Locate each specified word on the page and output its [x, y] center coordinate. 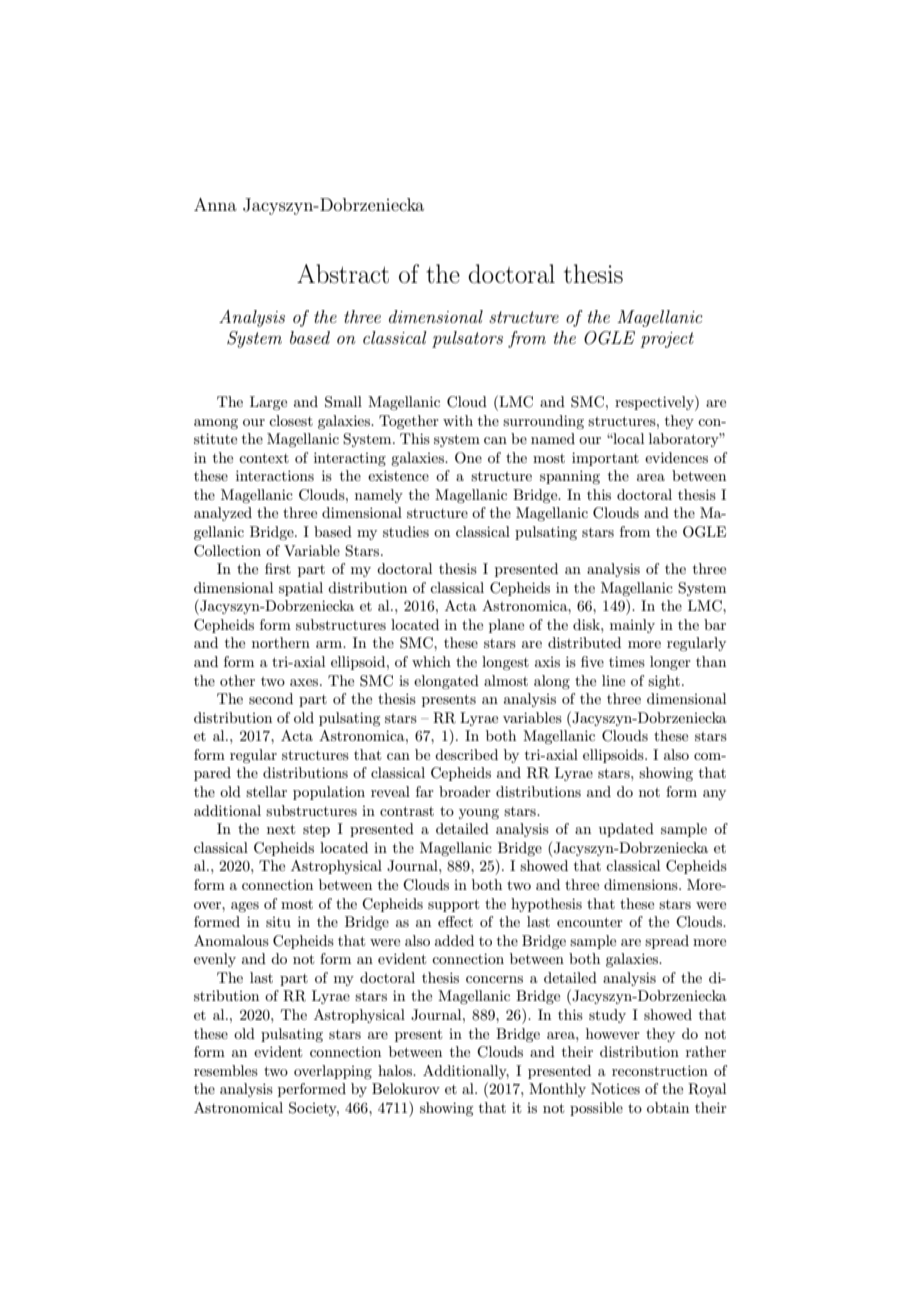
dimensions [642, 884]
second [271, 698]
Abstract [343, 274]
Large [268, 403]
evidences [676, 457]
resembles [226, 1070]
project [667, 340]
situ [278, 922]
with [458, 420]
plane [506, 626]
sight [664, 682]
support [453, 905]
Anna [215, 204]
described [466, 754]
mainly [632, 626]
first [278, 568]
